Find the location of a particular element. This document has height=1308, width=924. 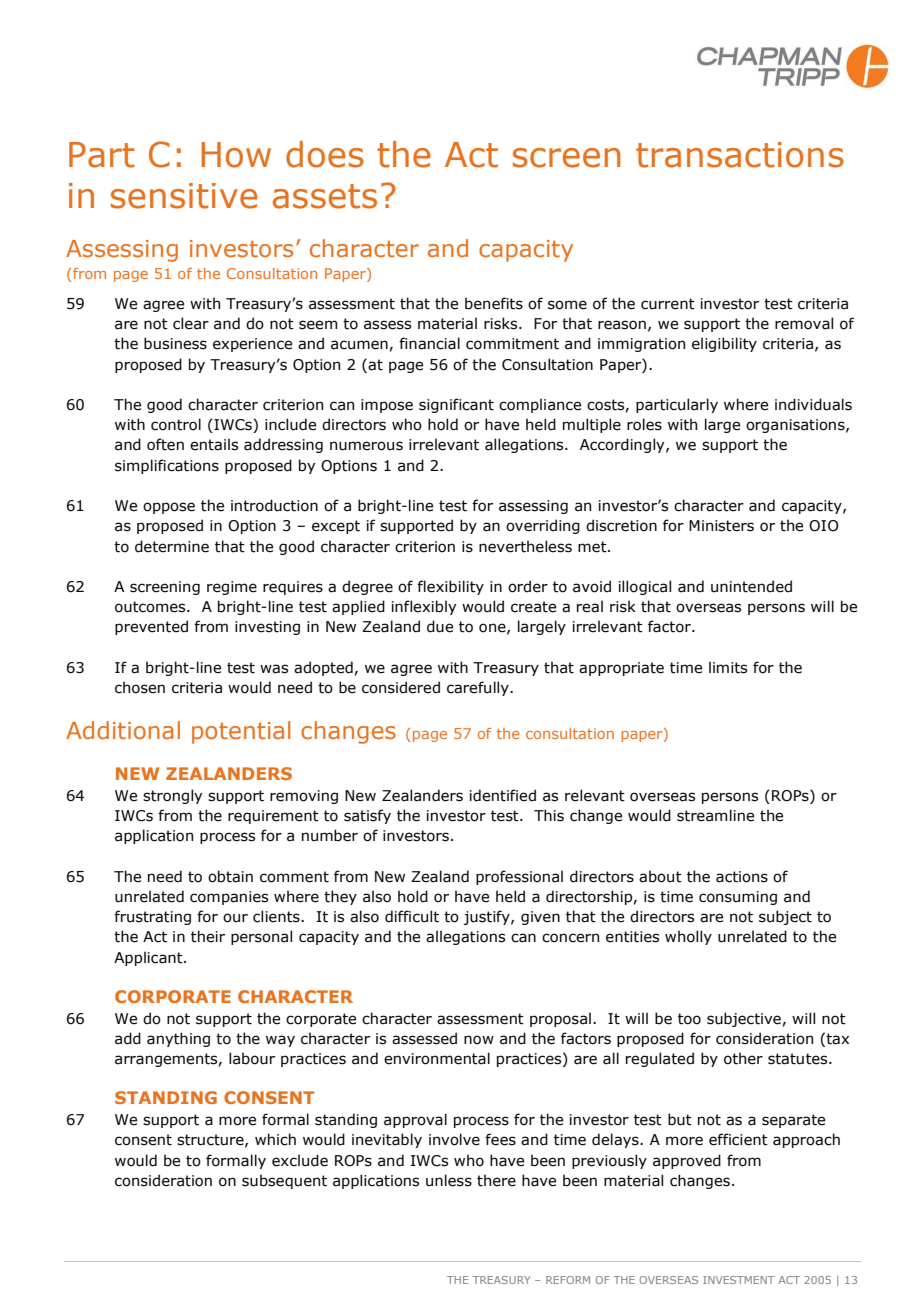

their is located at coordinates (208, 936).
